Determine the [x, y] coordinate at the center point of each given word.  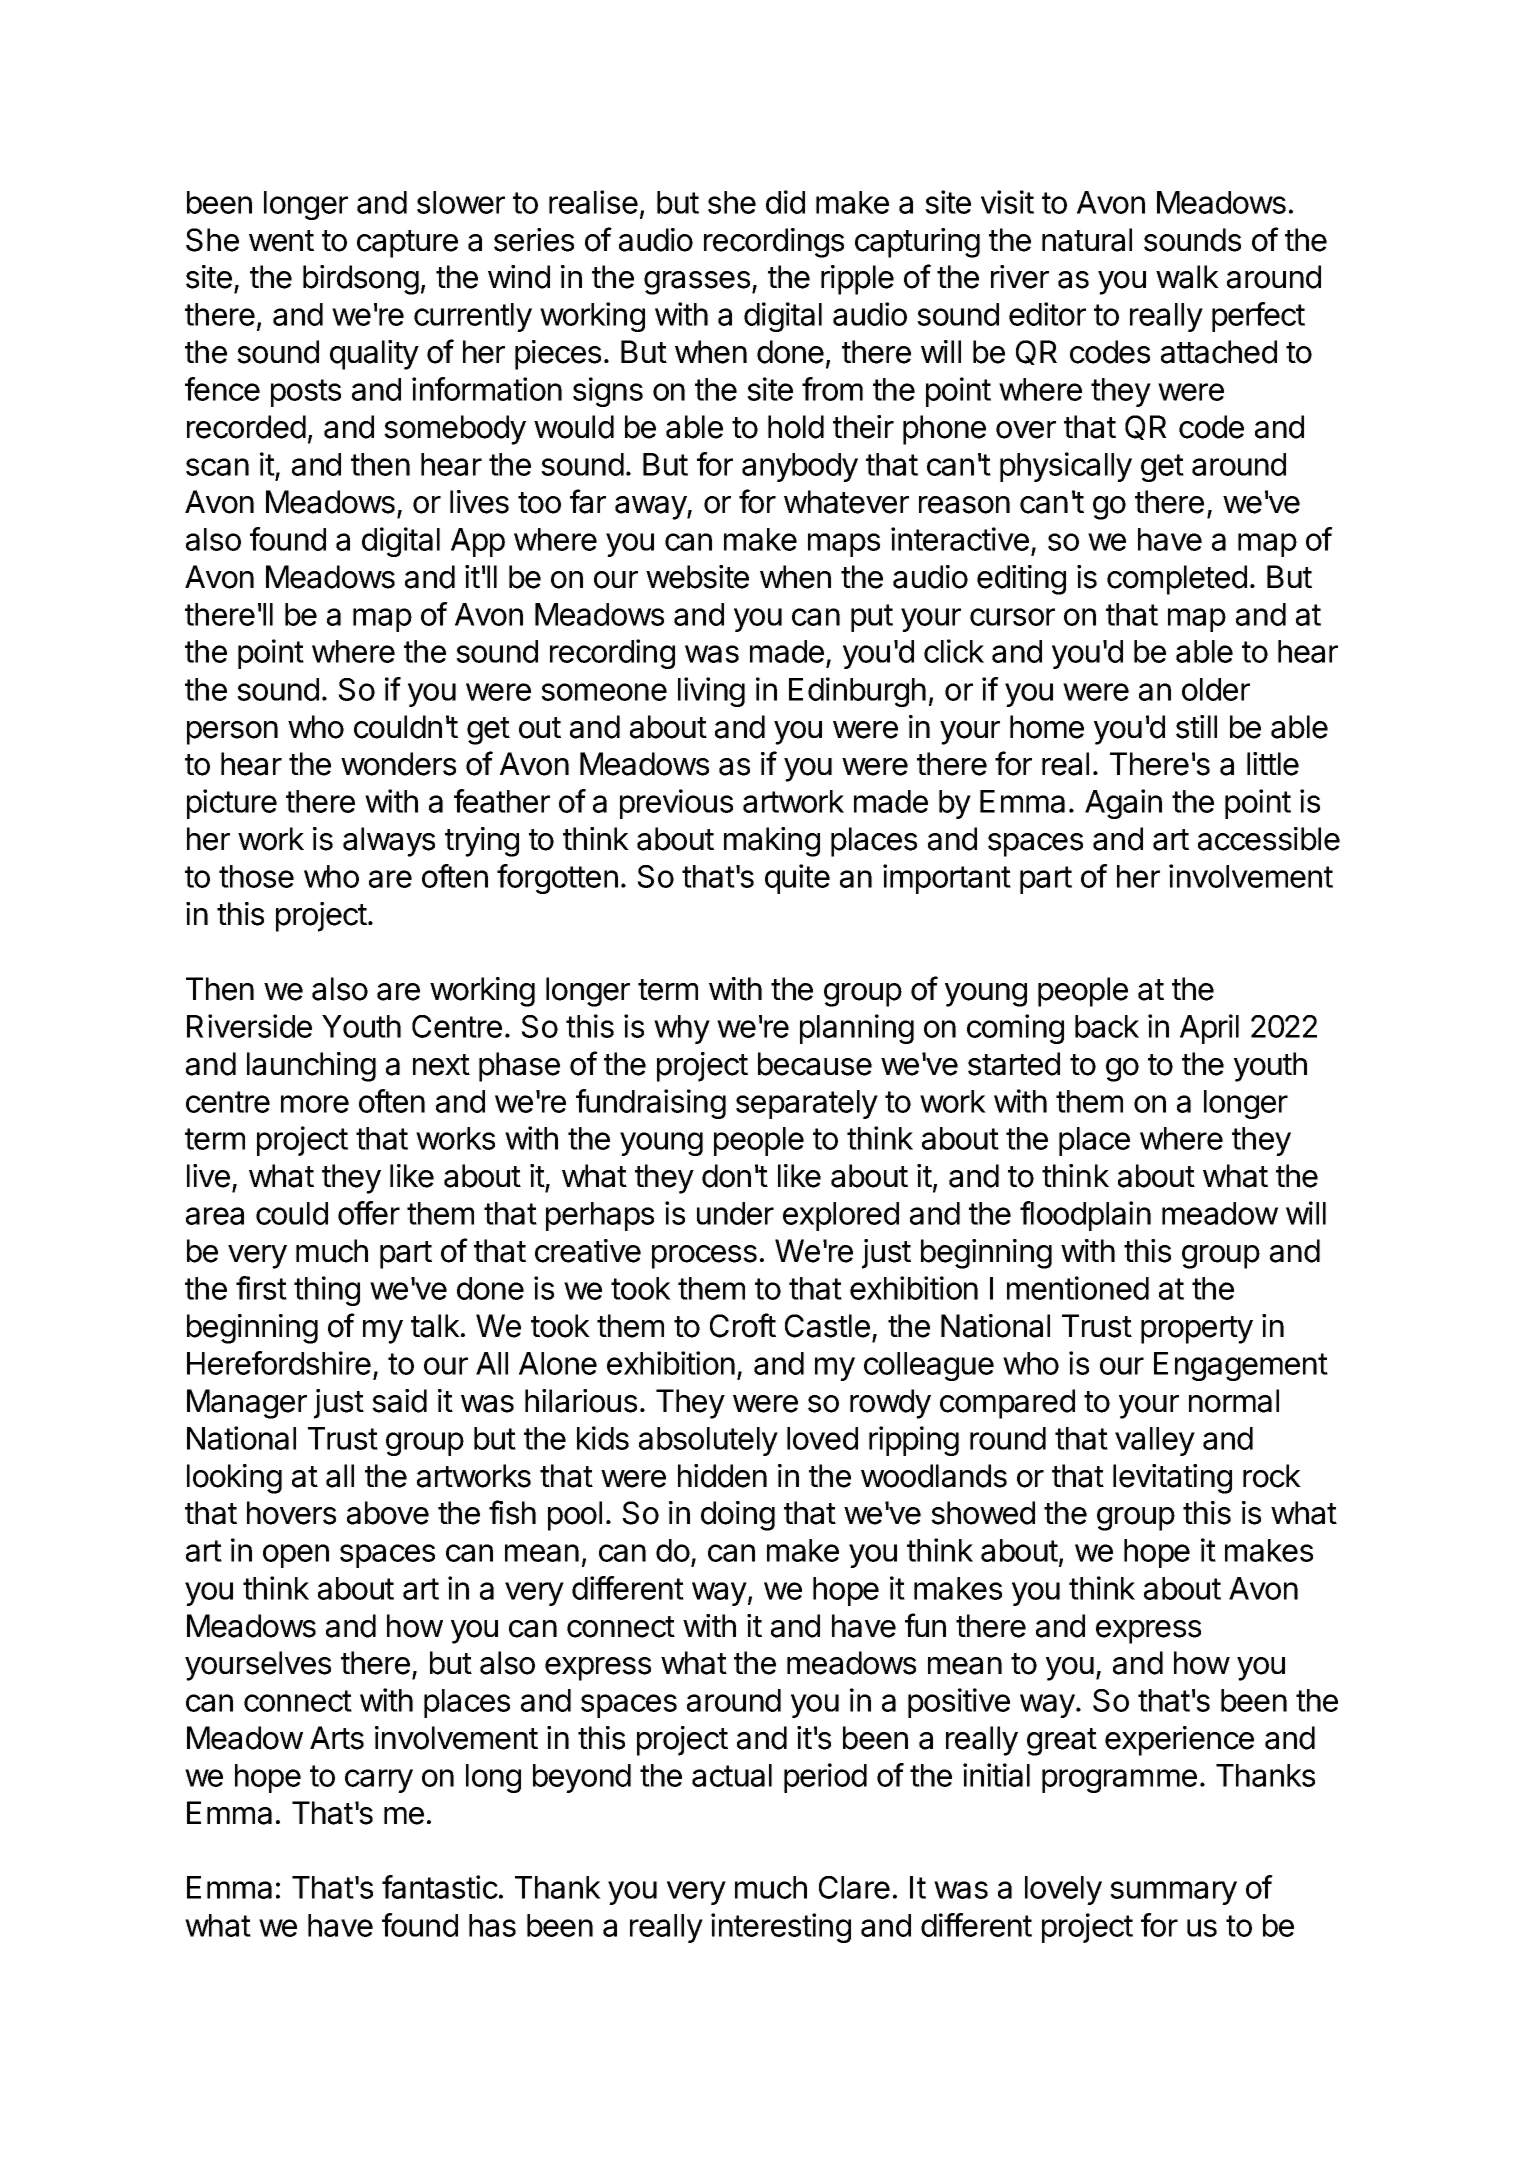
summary [1173, 1893]
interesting [781, 1928]
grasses [697, 283]
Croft [743, 1325]
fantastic [440, 1887]
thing [327, 1291]
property [1197, 1330]
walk [1187, 277]
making [772, 842]
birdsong [361, 280]
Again [1123, 804]
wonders [398, 764]
